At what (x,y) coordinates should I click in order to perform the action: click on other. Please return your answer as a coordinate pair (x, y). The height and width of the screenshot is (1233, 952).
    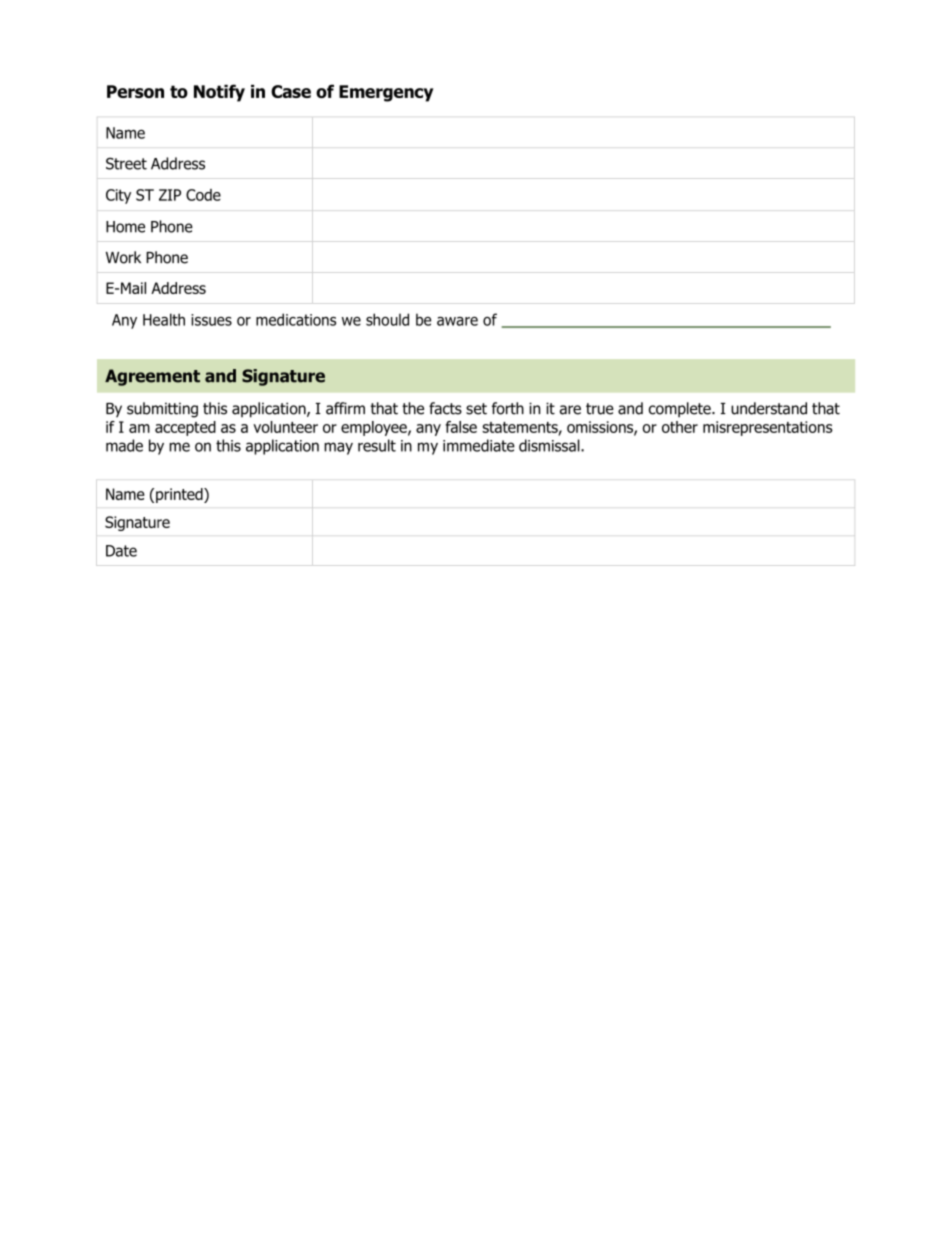
    Looking at the image, I should click on (680, 427).
